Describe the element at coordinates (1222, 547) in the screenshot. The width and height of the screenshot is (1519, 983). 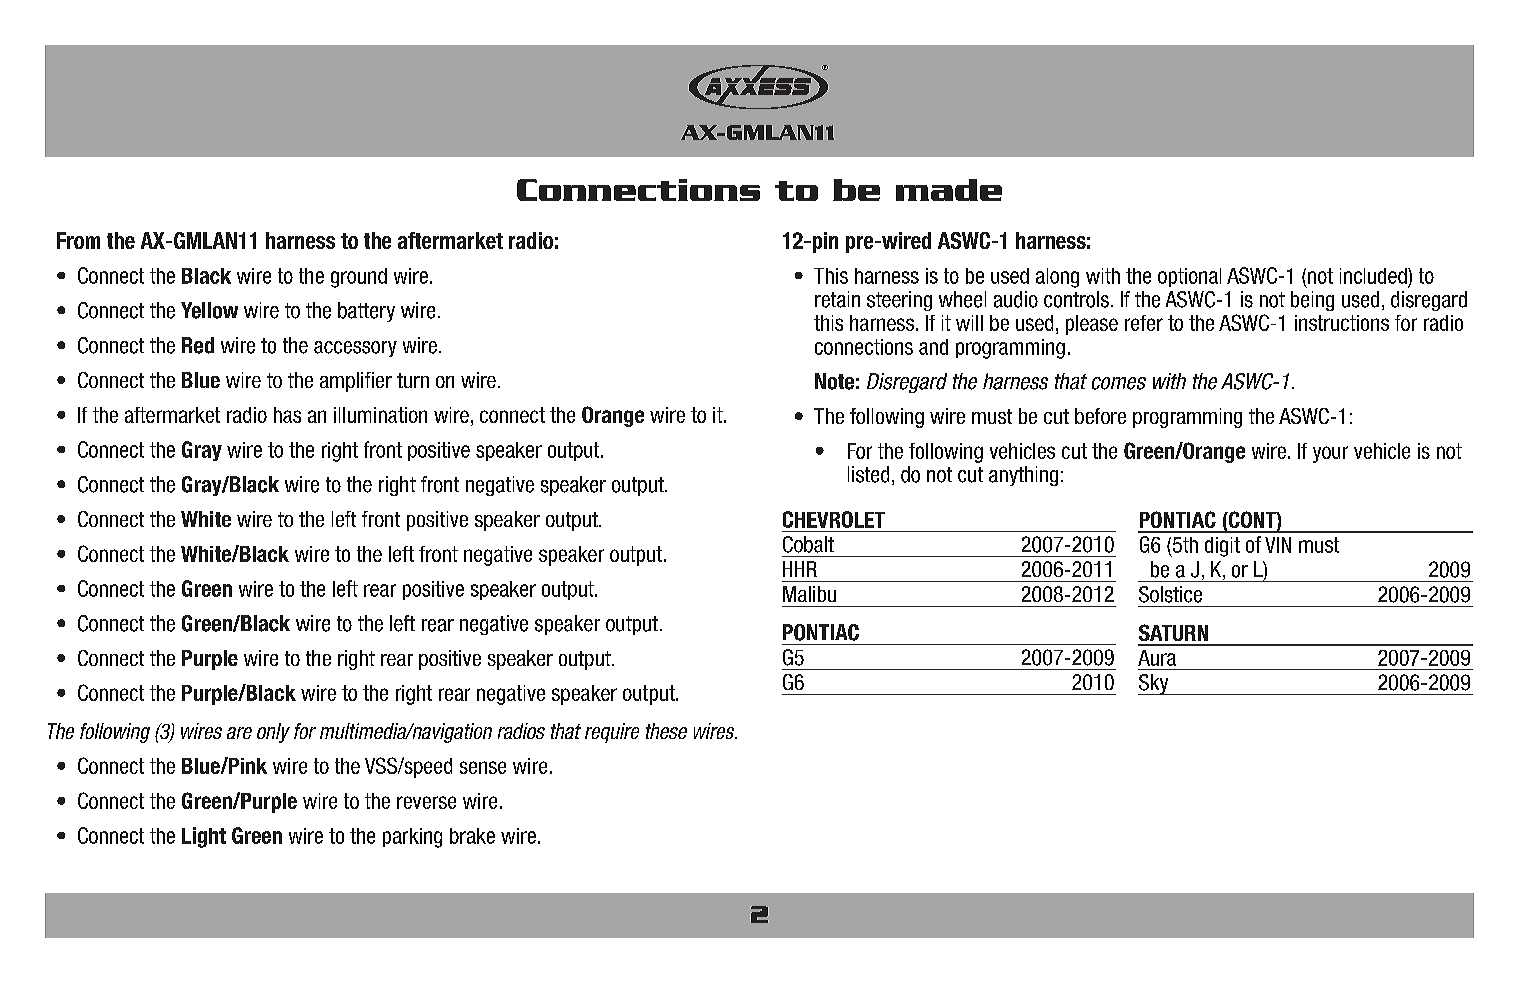
I see `digit` at that location.
